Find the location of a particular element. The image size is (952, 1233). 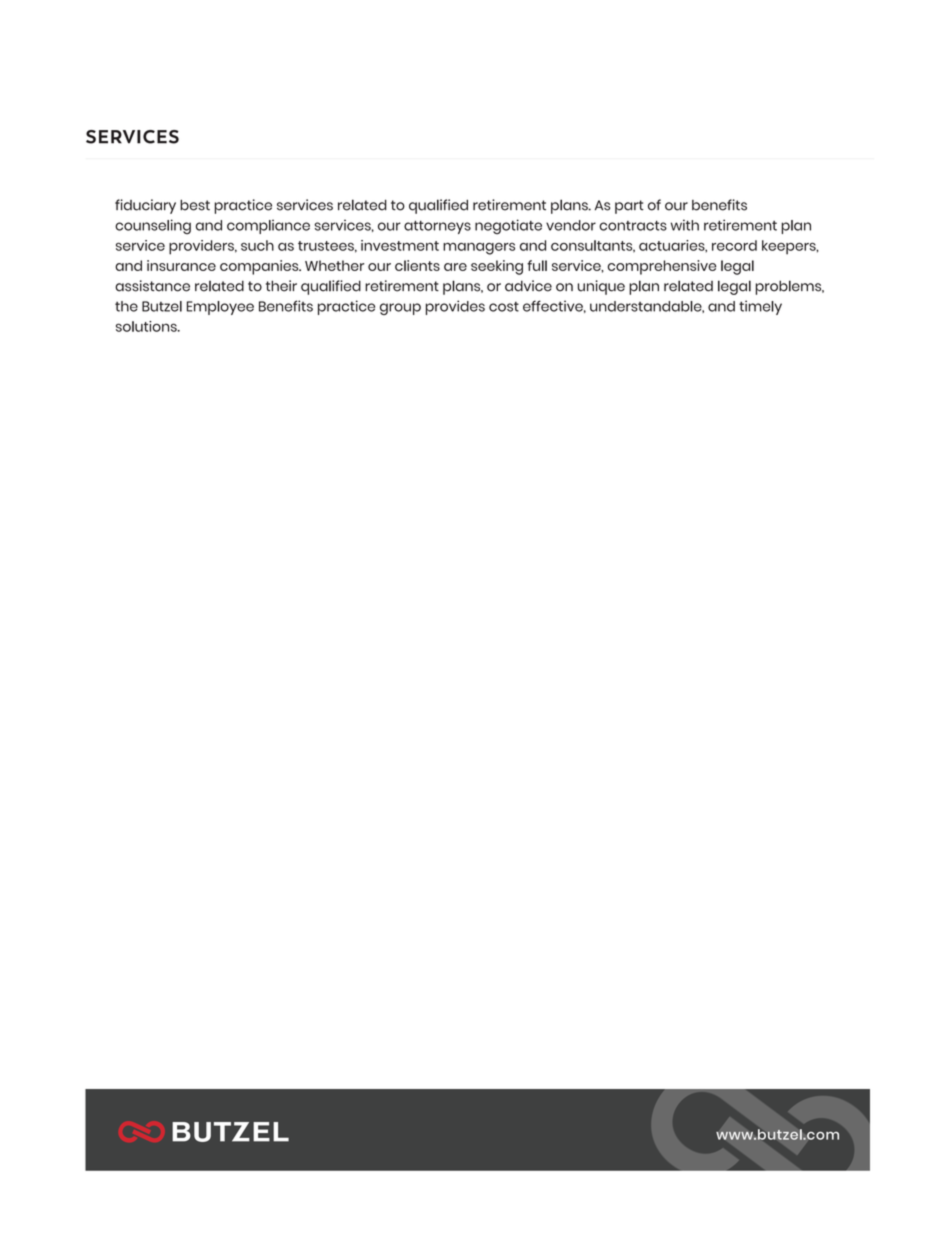

best is located at coordinates (195, 205).
